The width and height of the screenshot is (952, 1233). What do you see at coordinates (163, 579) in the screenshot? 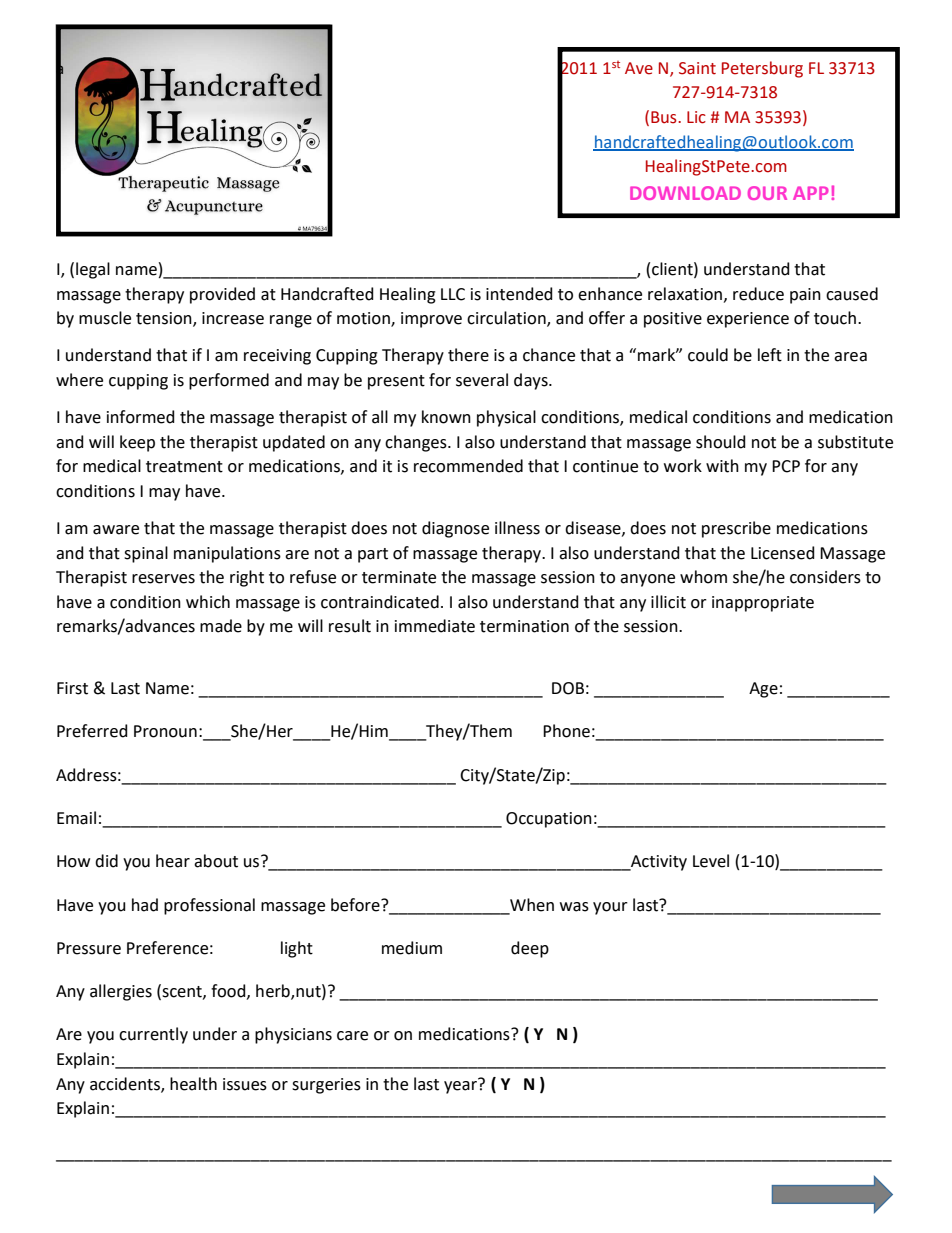
I see `reserves` at bounding box center [163, 579].
